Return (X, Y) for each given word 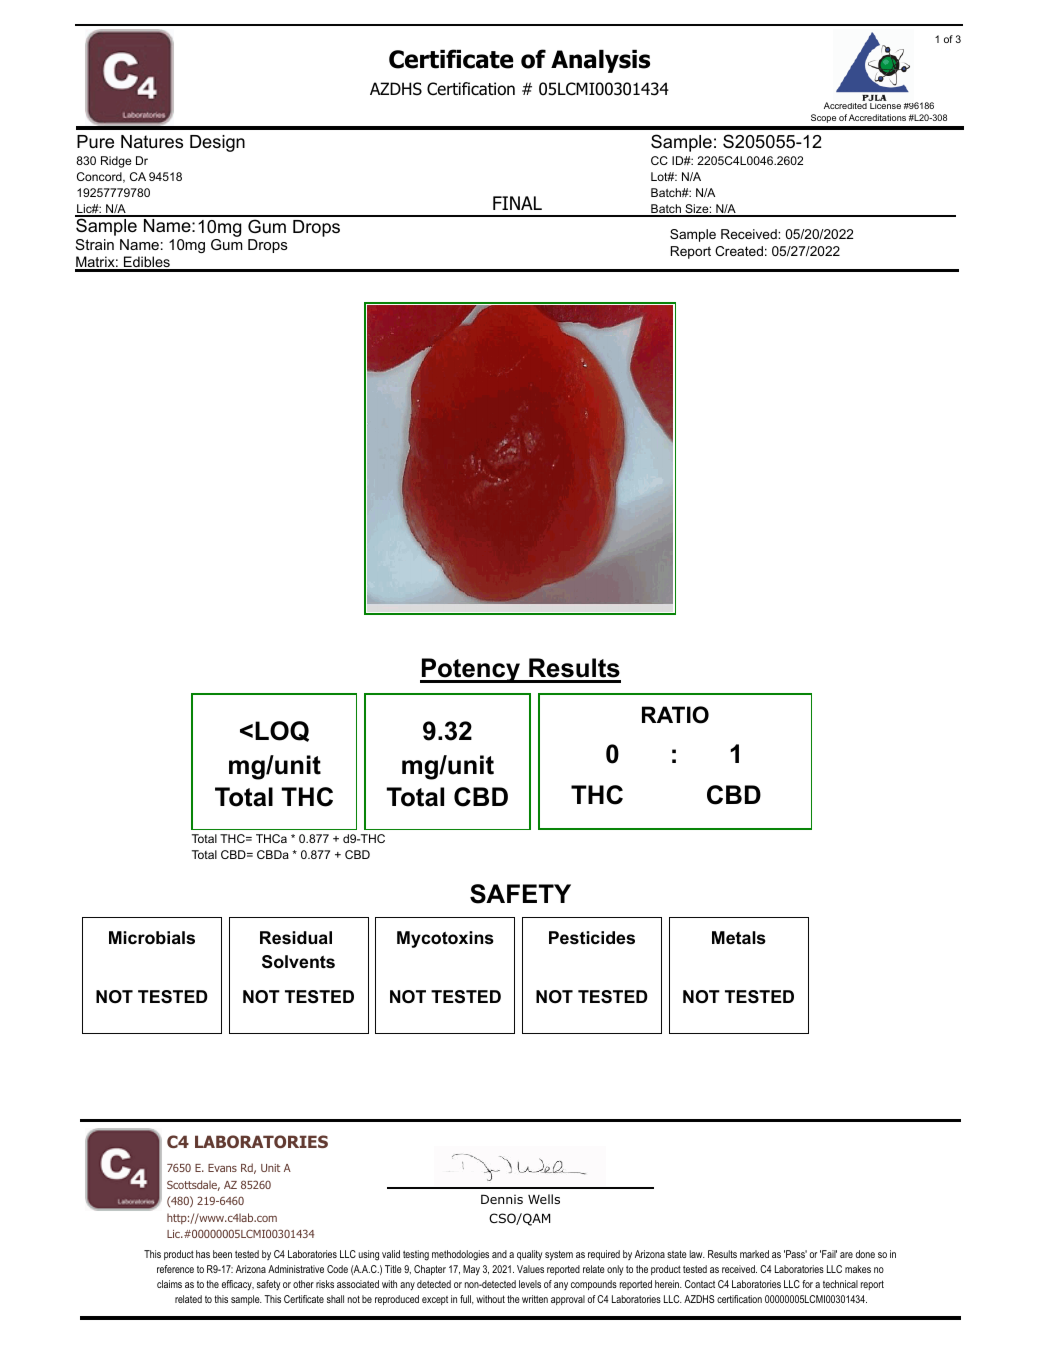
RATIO (675, 715)
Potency (471, 670)
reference (175, 1269)
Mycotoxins (445, 939)
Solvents (298, 962)
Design (217, 143)
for (807, 1284)
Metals (739, 938)
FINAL (517, 203)
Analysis (600, 61)
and (499, 1254)
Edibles (147, 263)
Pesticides (592, 938)
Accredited (845, 105)
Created (739, 251)
